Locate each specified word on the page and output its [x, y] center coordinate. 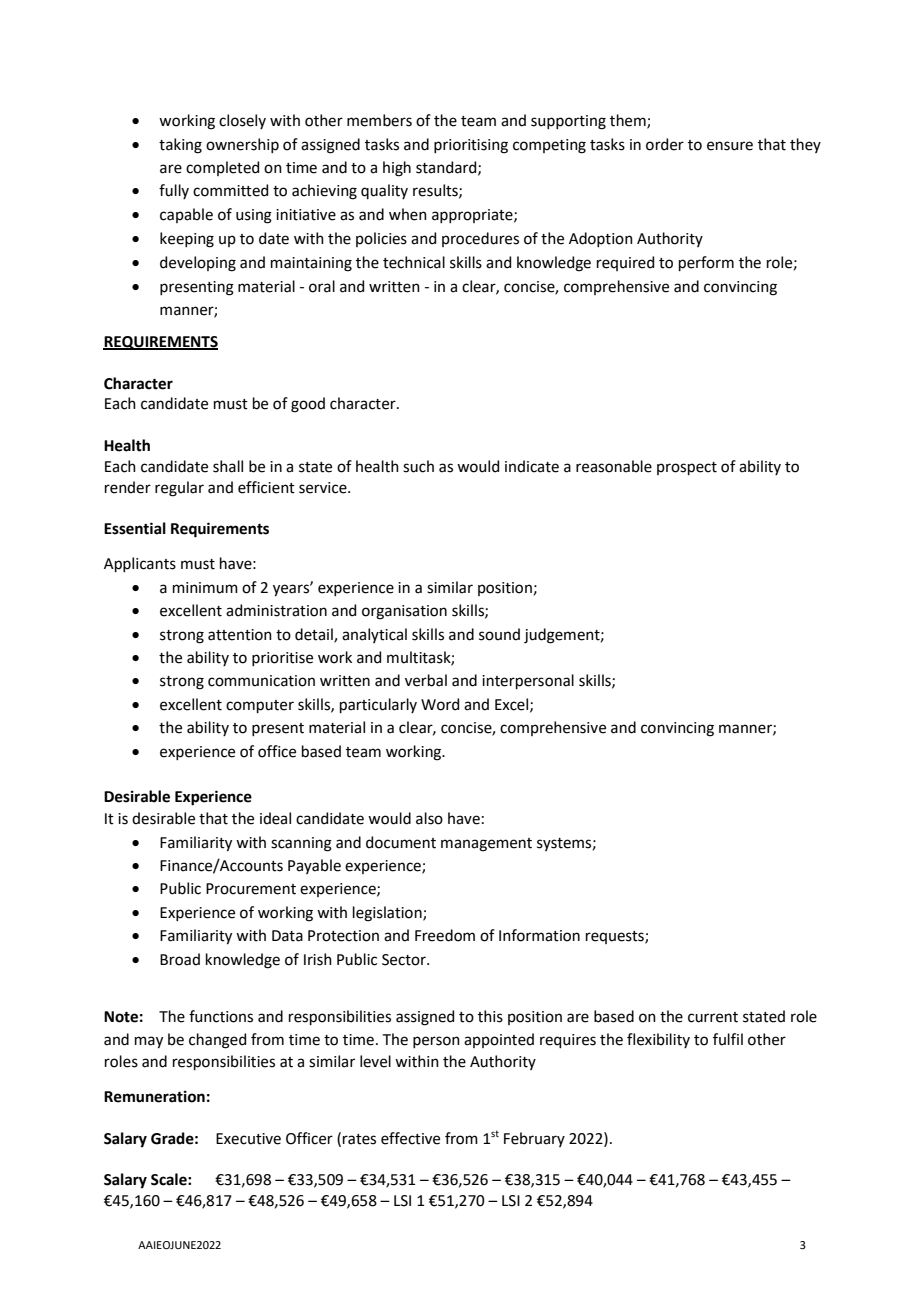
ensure [730, 146]
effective [410, 1138]
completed [222, 168]
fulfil [728, 1039]
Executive [248, 1139]
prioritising [471, 146]
